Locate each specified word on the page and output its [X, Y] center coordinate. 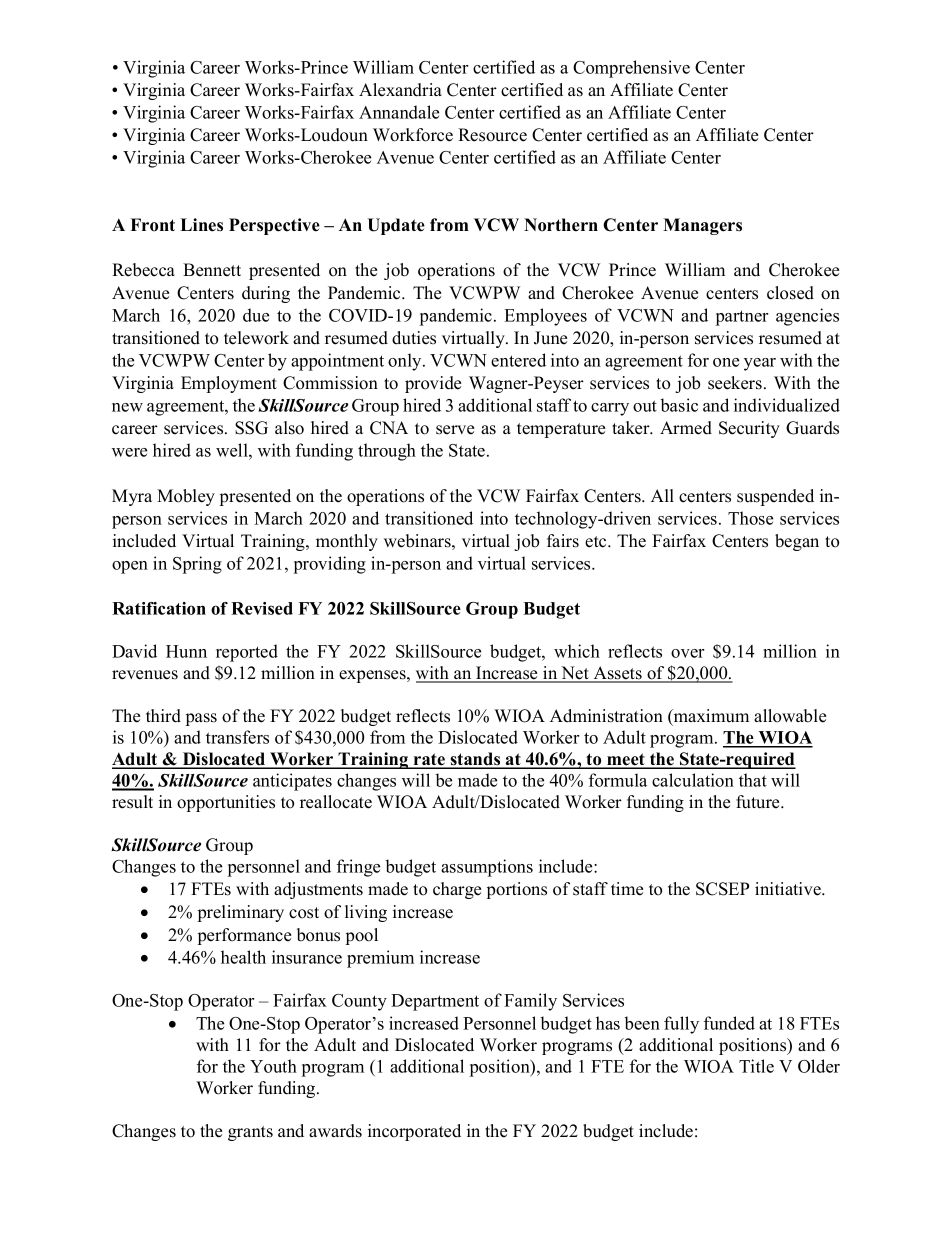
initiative [789, 889]
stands [475, 760]
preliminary [241, 913]
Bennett [212, 270]
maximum [710, 715]
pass [201, 719]
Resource [492, 135]
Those [750, 518]
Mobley [186, 497]
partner [742, 318]
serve [455, 430]
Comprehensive [631, 69]
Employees [545, 317]
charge [457, 890]
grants [250, 1133]
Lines [201, 225]
